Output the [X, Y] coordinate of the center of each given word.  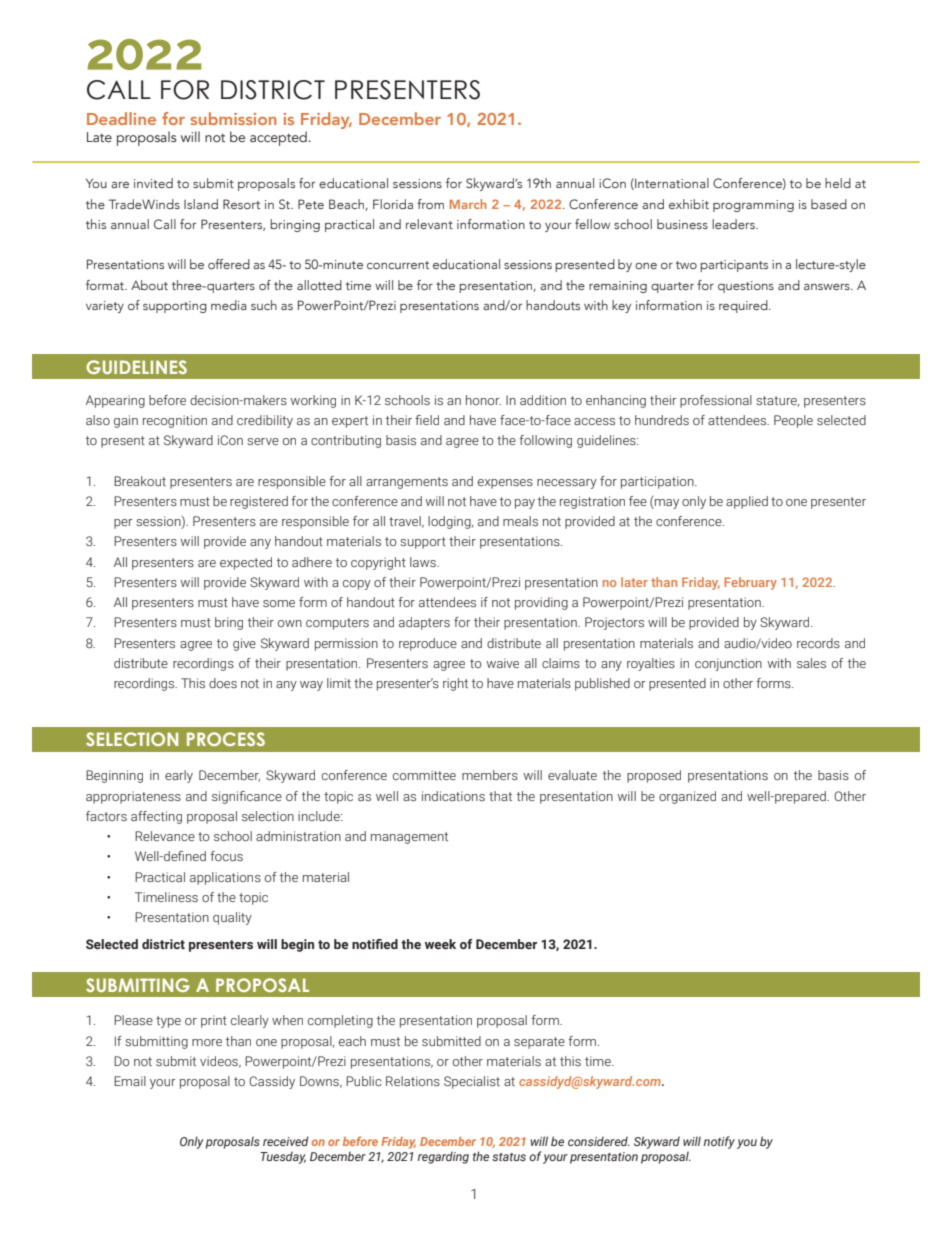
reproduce [428, 644]
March [468, 204]
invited [153, 183]
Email [130, 1081]
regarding [443, 1157]
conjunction [728, 664]
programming [753, 206]
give [244, 644]
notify [719, 1142]
